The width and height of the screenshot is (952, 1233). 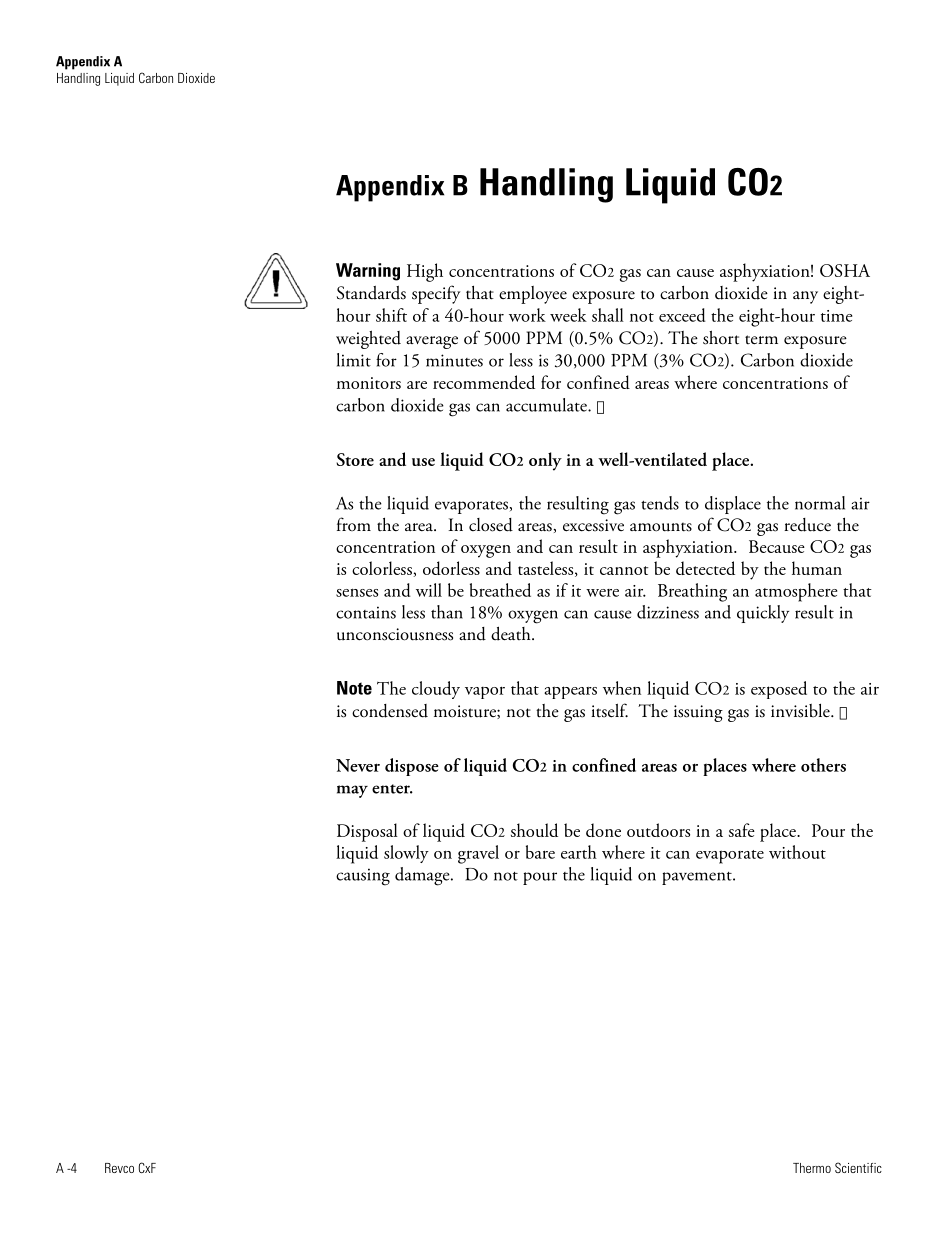 What do you see at coordinates (423, 876) in the screenshot?
I see `damage` at bounding box center [423, 876].
